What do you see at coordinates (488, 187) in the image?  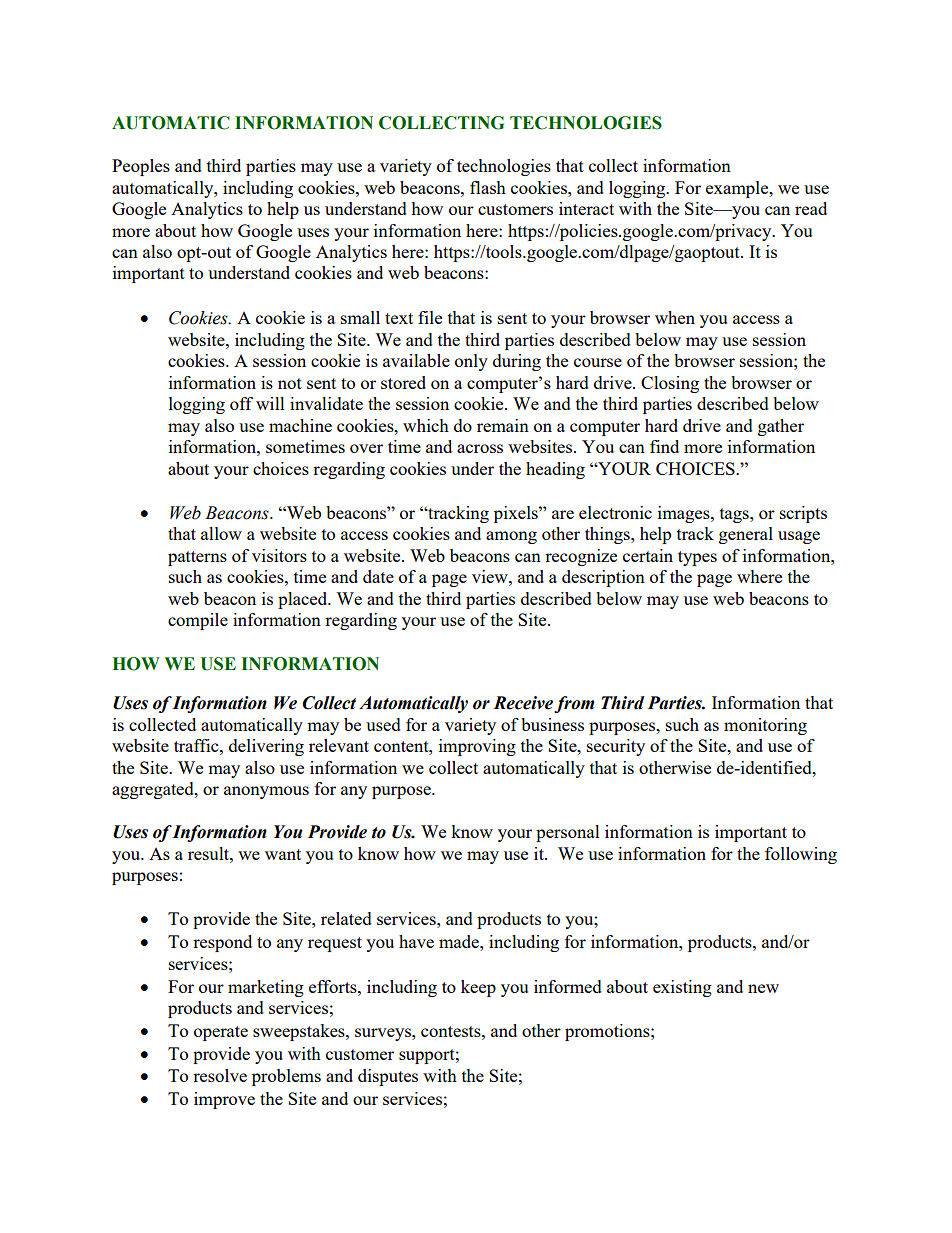 I see `flash` at bounding box center [488, 187].
